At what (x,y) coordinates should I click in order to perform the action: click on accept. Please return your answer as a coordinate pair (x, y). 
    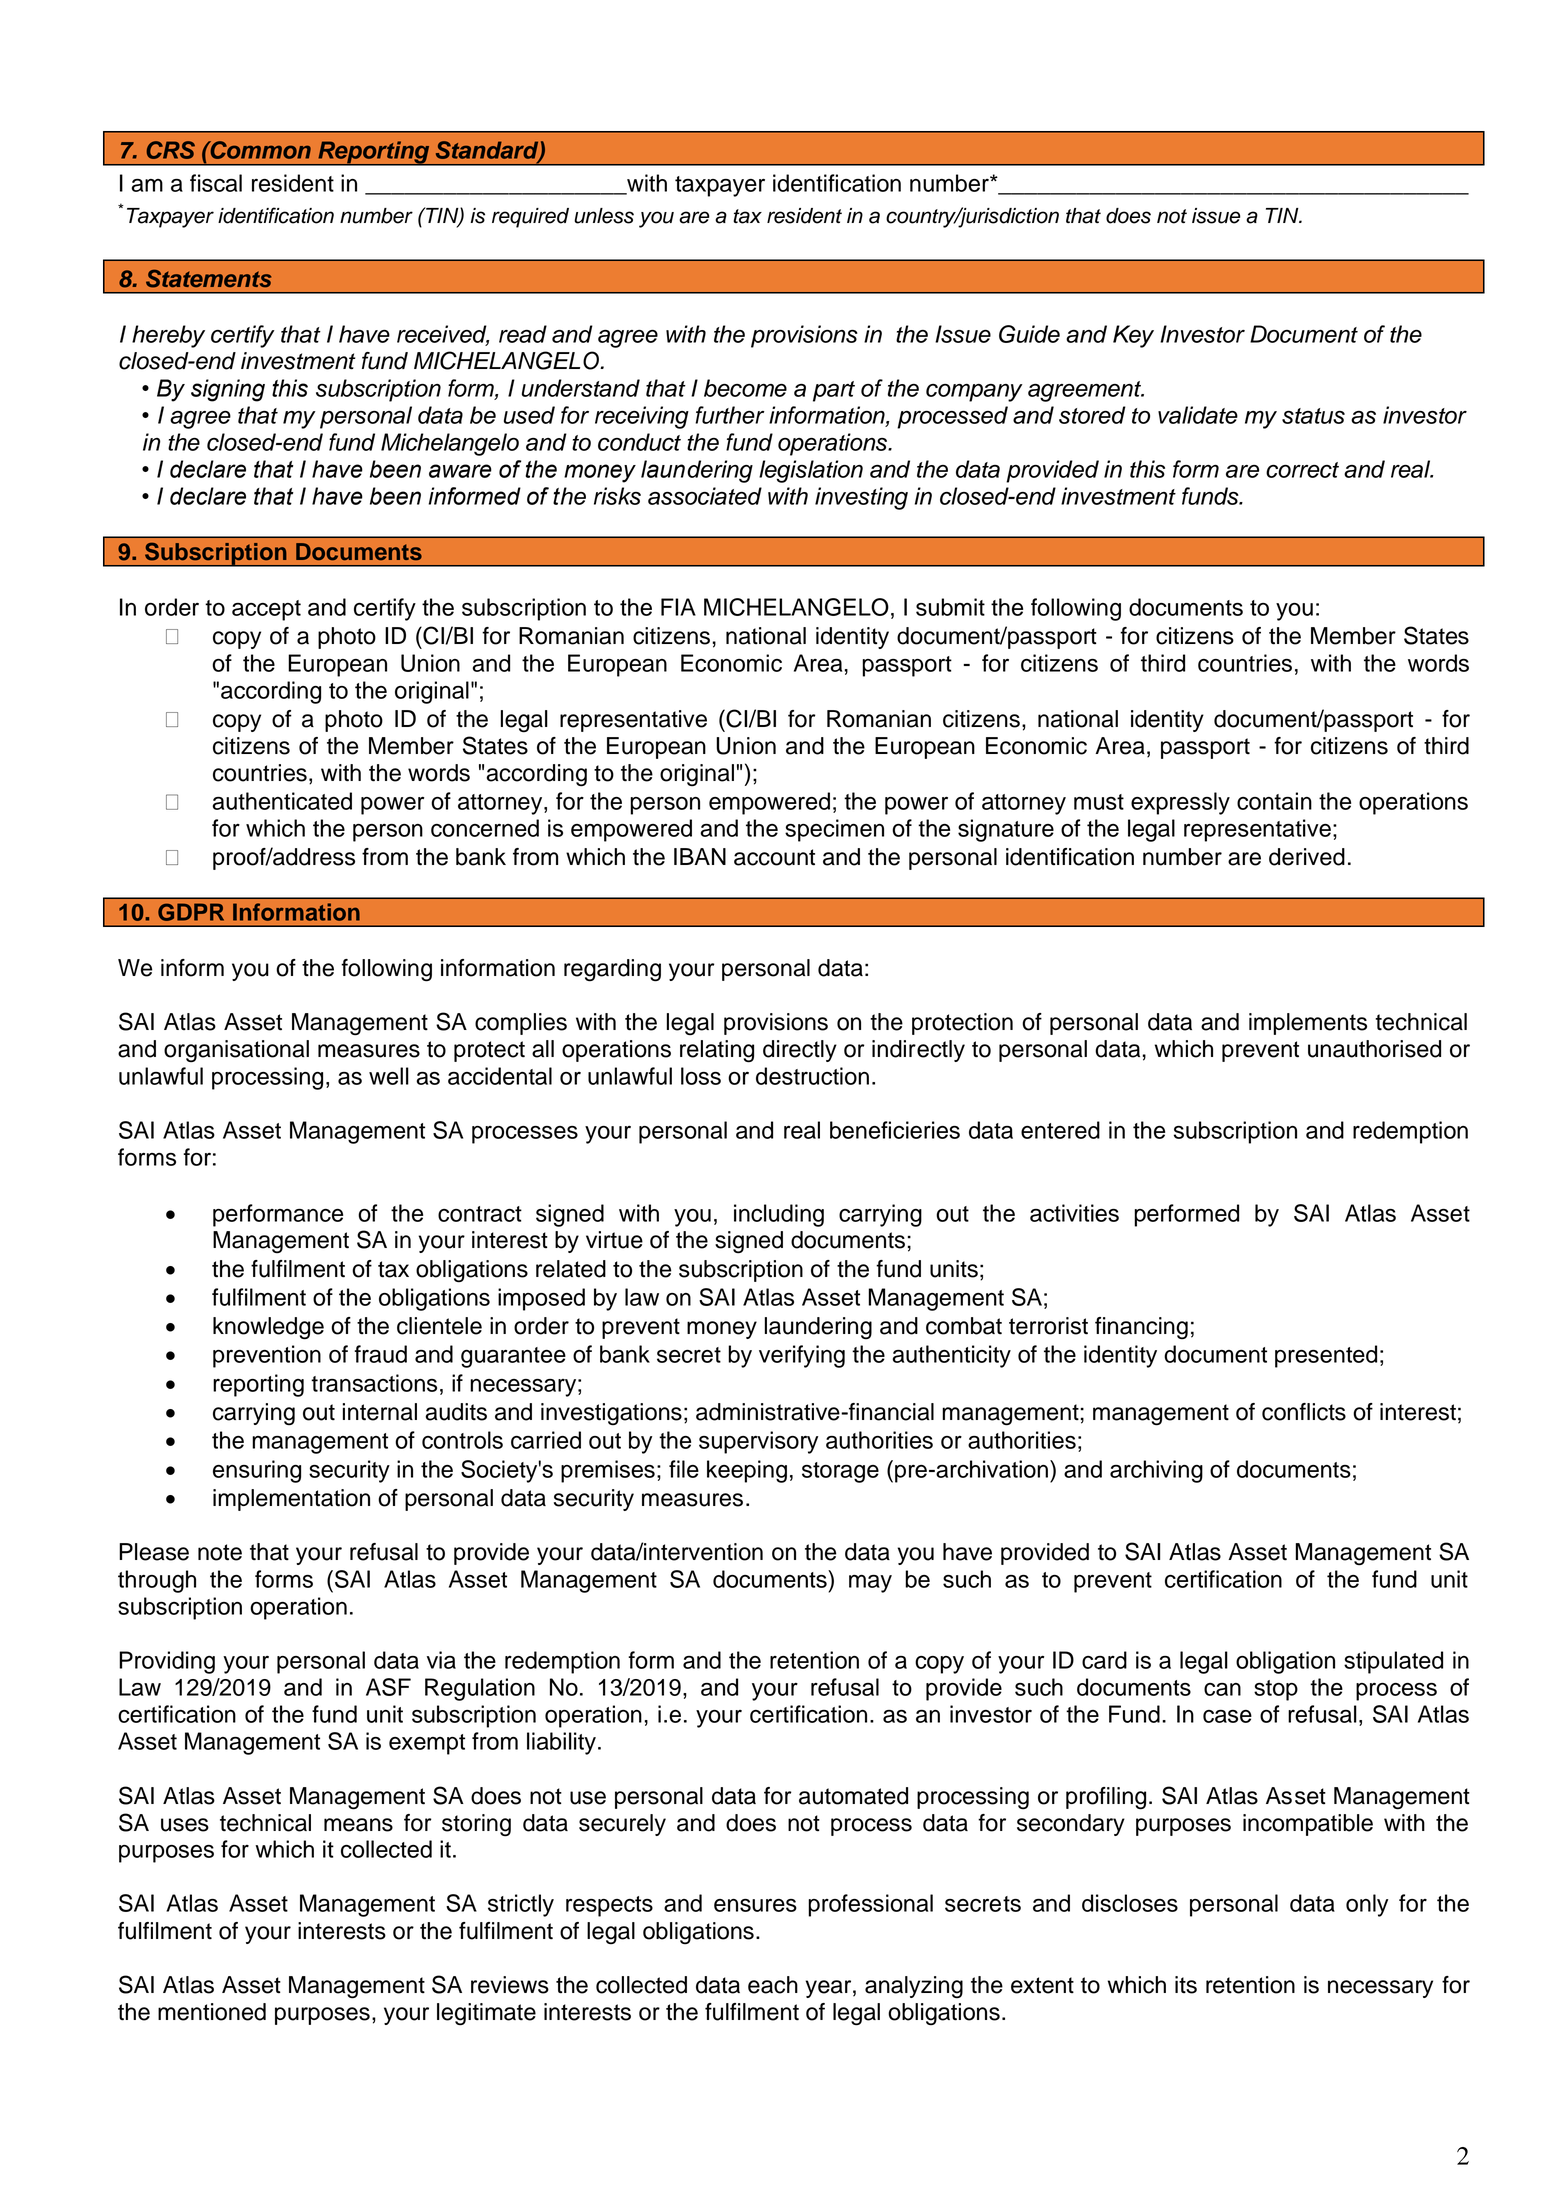
    Looking at the image, I should click on (266, 610).
